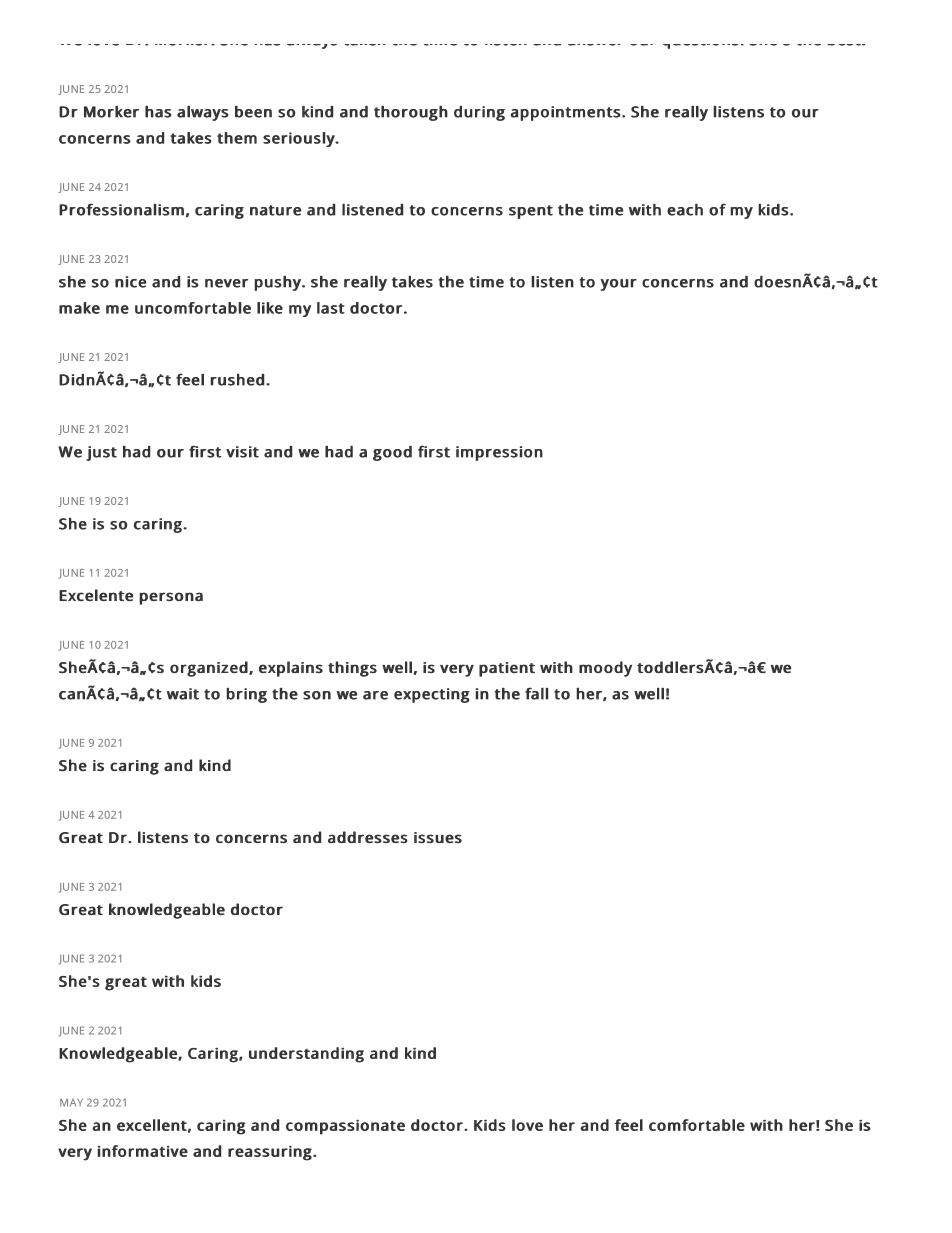  I want to click on your, so click(618, 285).
